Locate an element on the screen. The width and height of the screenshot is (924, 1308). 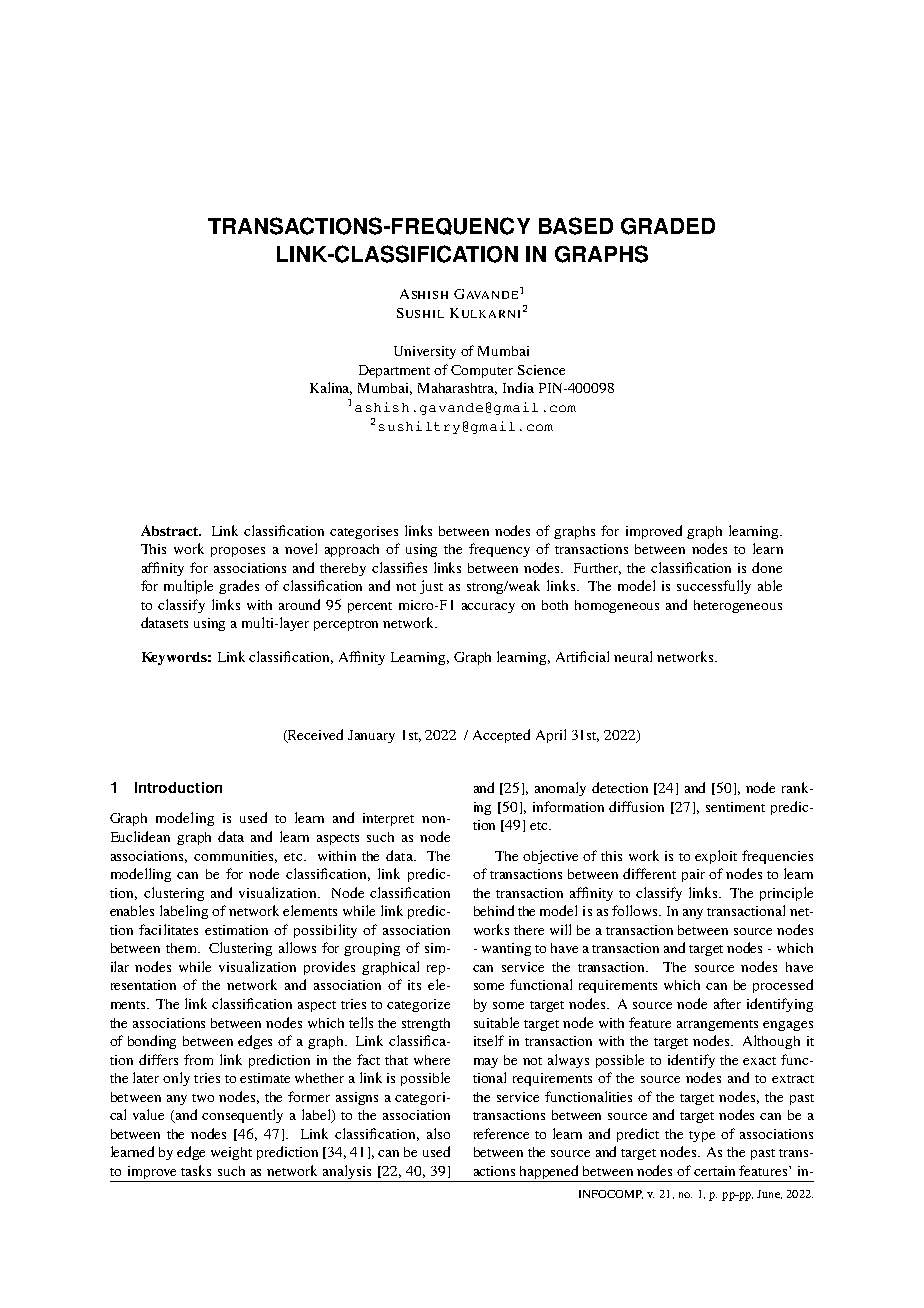
behind is located at coordinates (494, 910).
